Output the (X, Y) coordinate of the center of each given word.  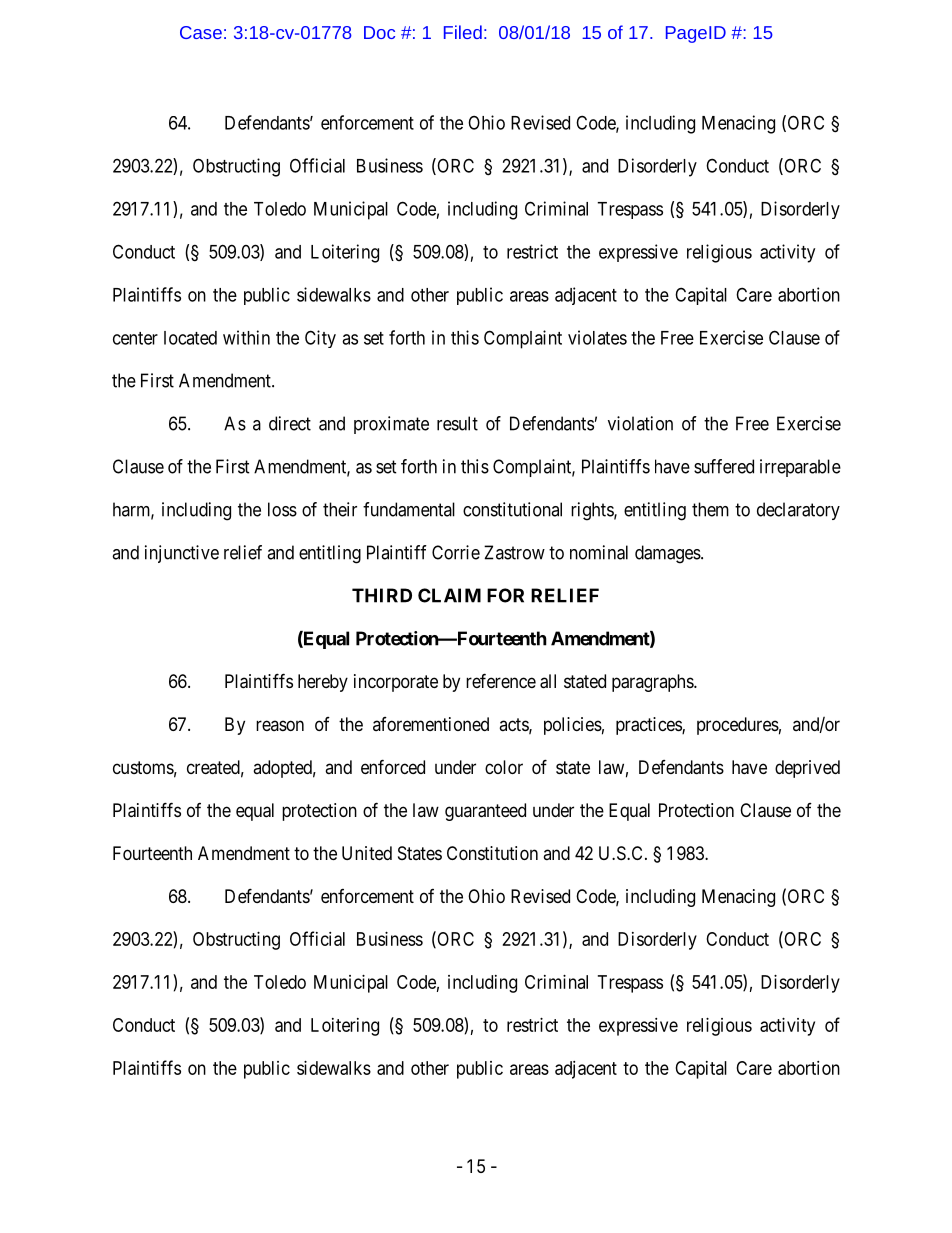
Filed (463, 32)
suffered (724, 466)
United (367, 853)
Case (201, 32)
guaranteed (485, 812)
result (457, 423)
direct (290, 423)
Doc (379, 32)
